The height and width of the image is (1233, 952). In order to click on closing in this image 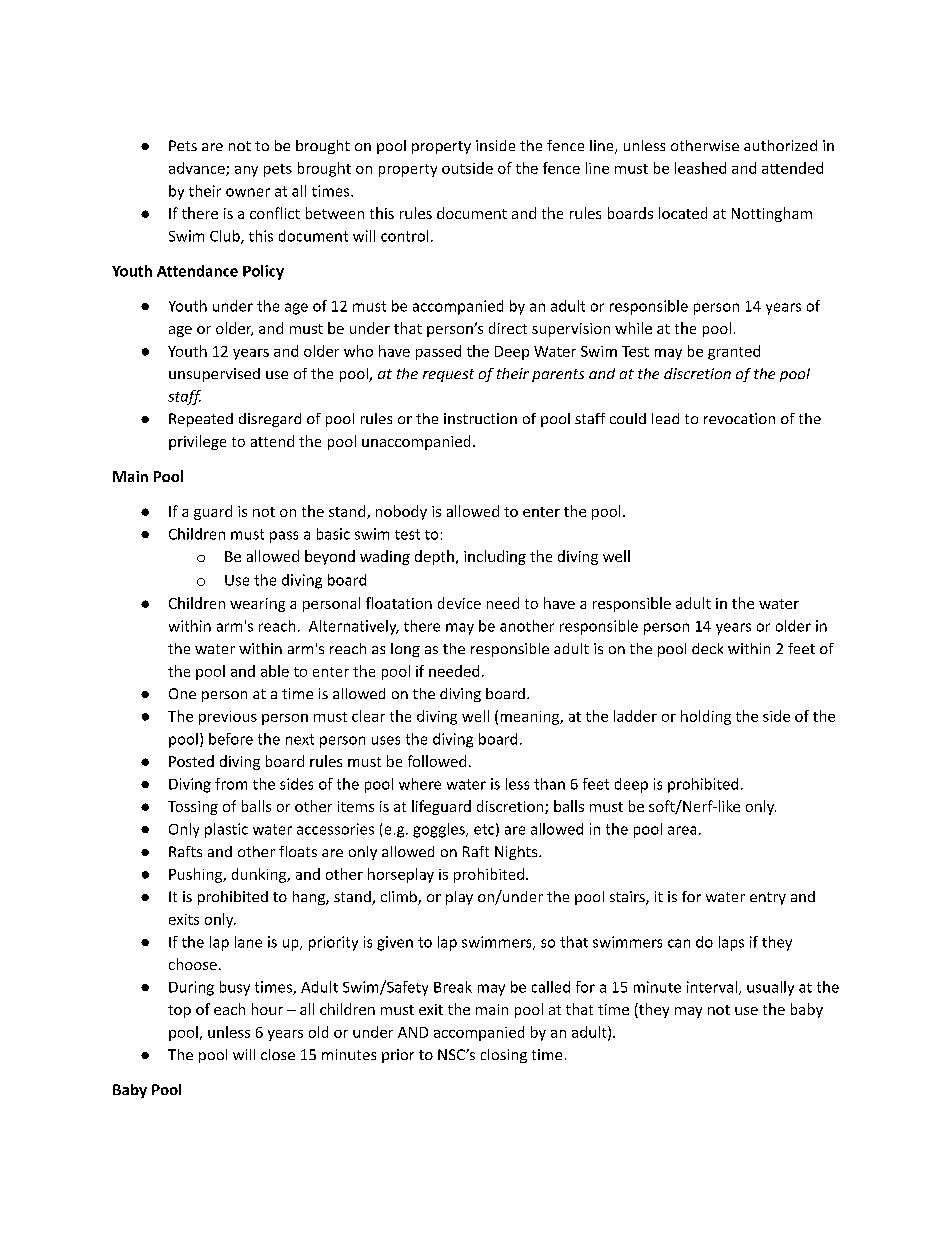, I will do `click(504, 1056)`.
